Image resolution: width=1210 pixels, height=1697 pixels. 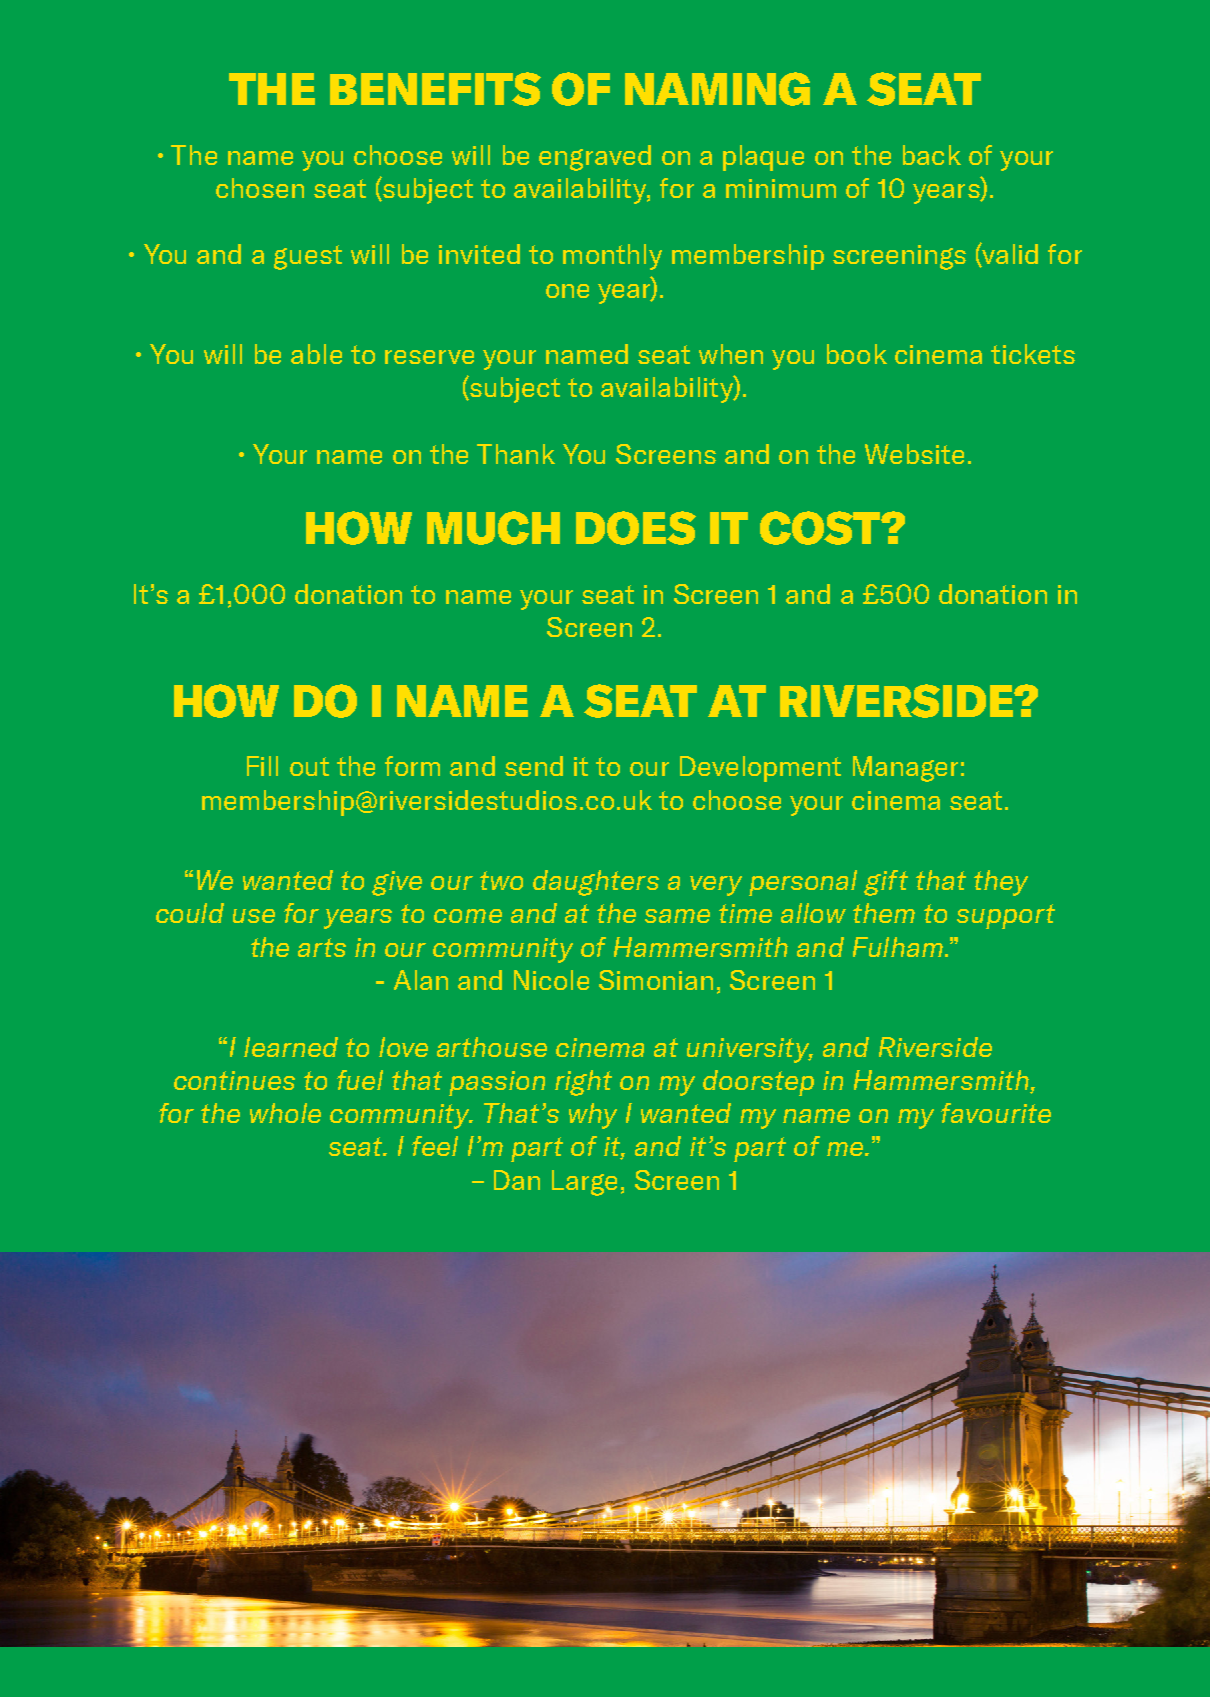 I want to click on out, so click(x=309, y=766).
